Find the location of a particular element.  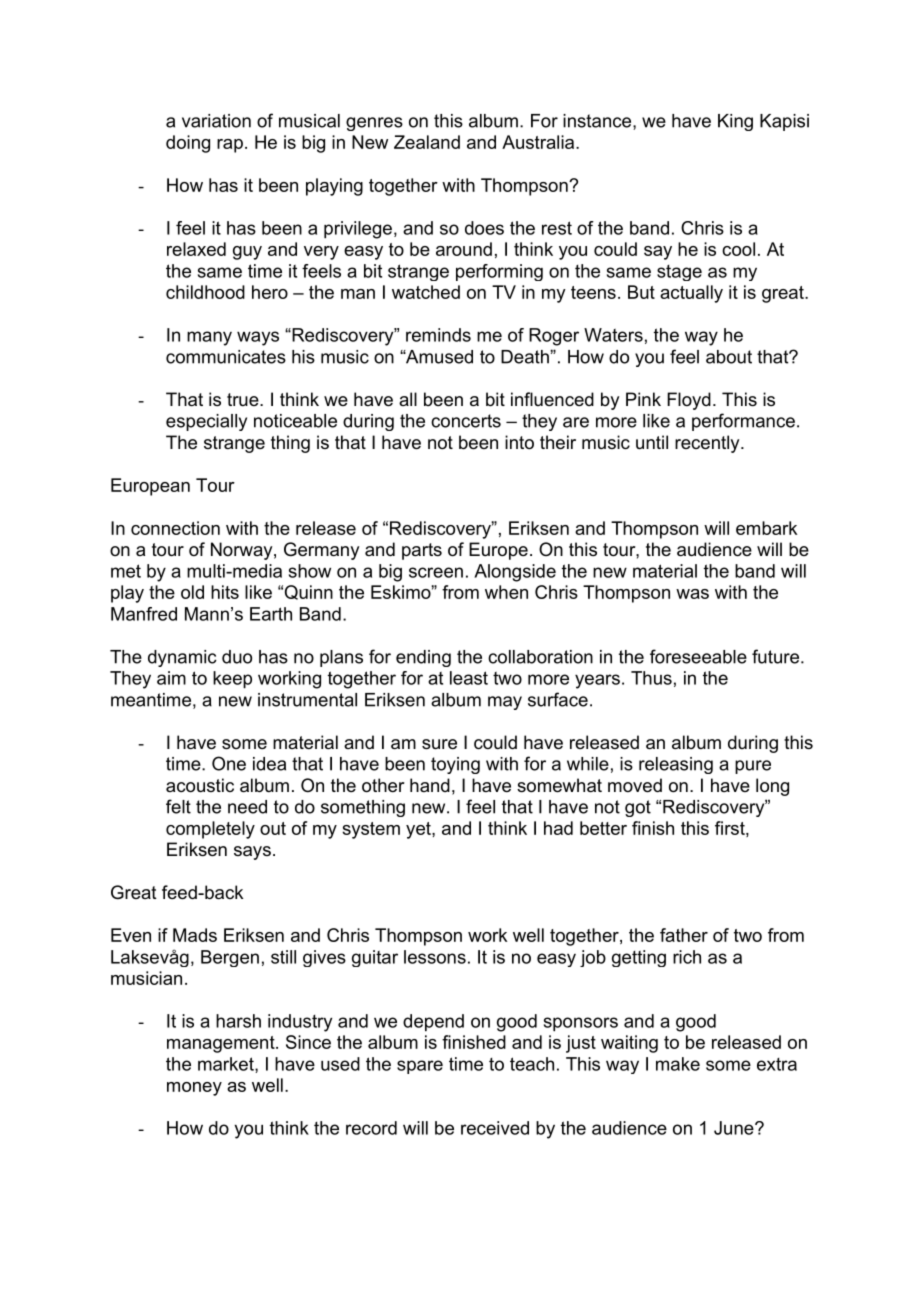

Zealand is located at coordinates (427, 142).
